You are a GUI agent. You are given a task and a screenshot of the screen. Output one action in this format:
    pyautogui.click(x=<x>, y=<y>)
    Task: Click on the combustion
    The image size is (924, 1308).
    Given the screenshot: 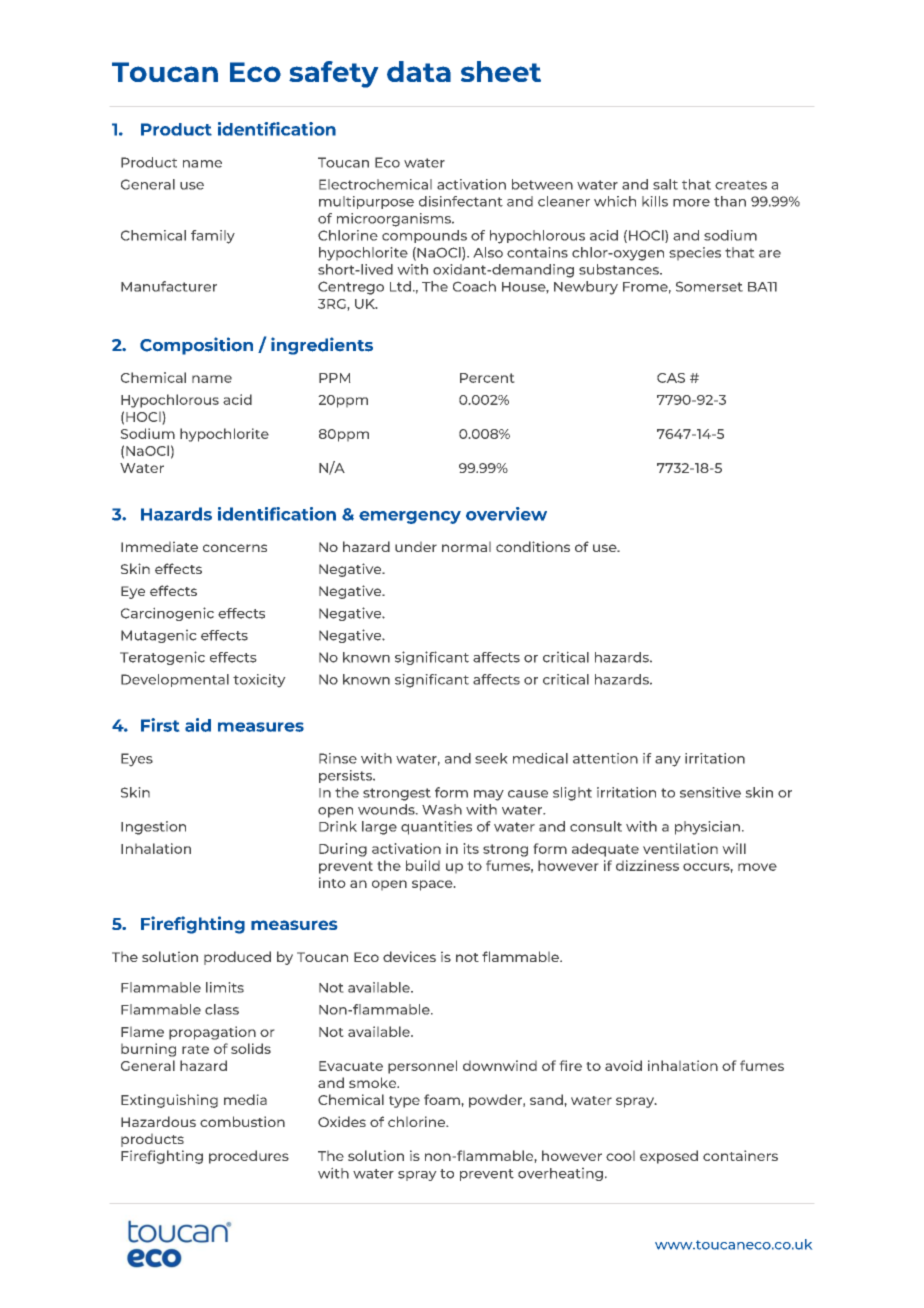 What is the action you would take?
    pyautogui.click(x=242, y=1121)
